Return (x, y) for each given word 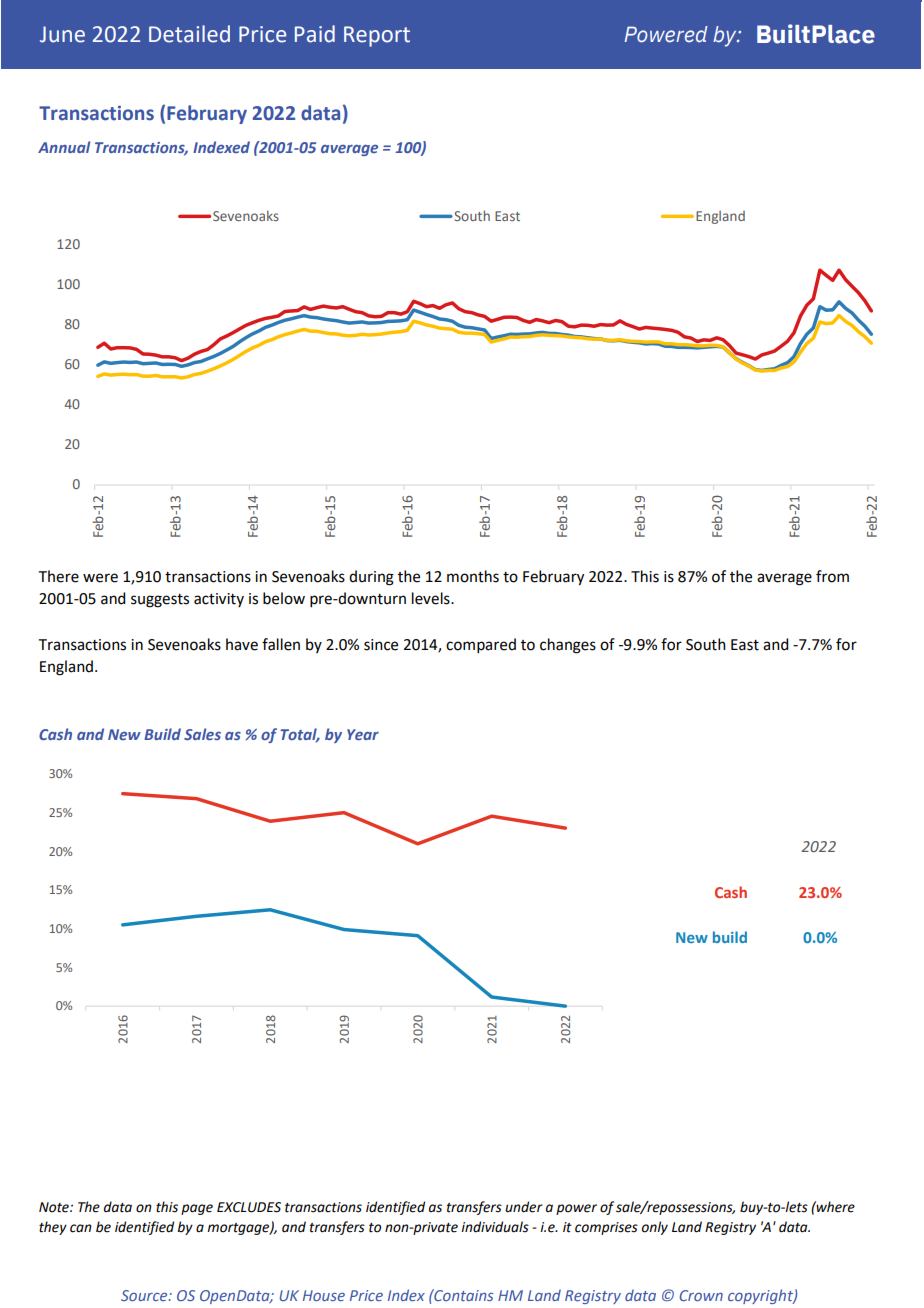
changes (568, 646)
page (197, 1209)
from (832, 576)
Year (363, 734)
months (473, 576)
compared (481, 645)
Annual (64, 147)
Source (145, 1295)
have (242, 644)
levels (432, 598)
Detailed (189, 34)
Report (377, 36)
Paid (315, 34)
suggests (160, 601)
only (655, 1228)
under (524, 1207)
